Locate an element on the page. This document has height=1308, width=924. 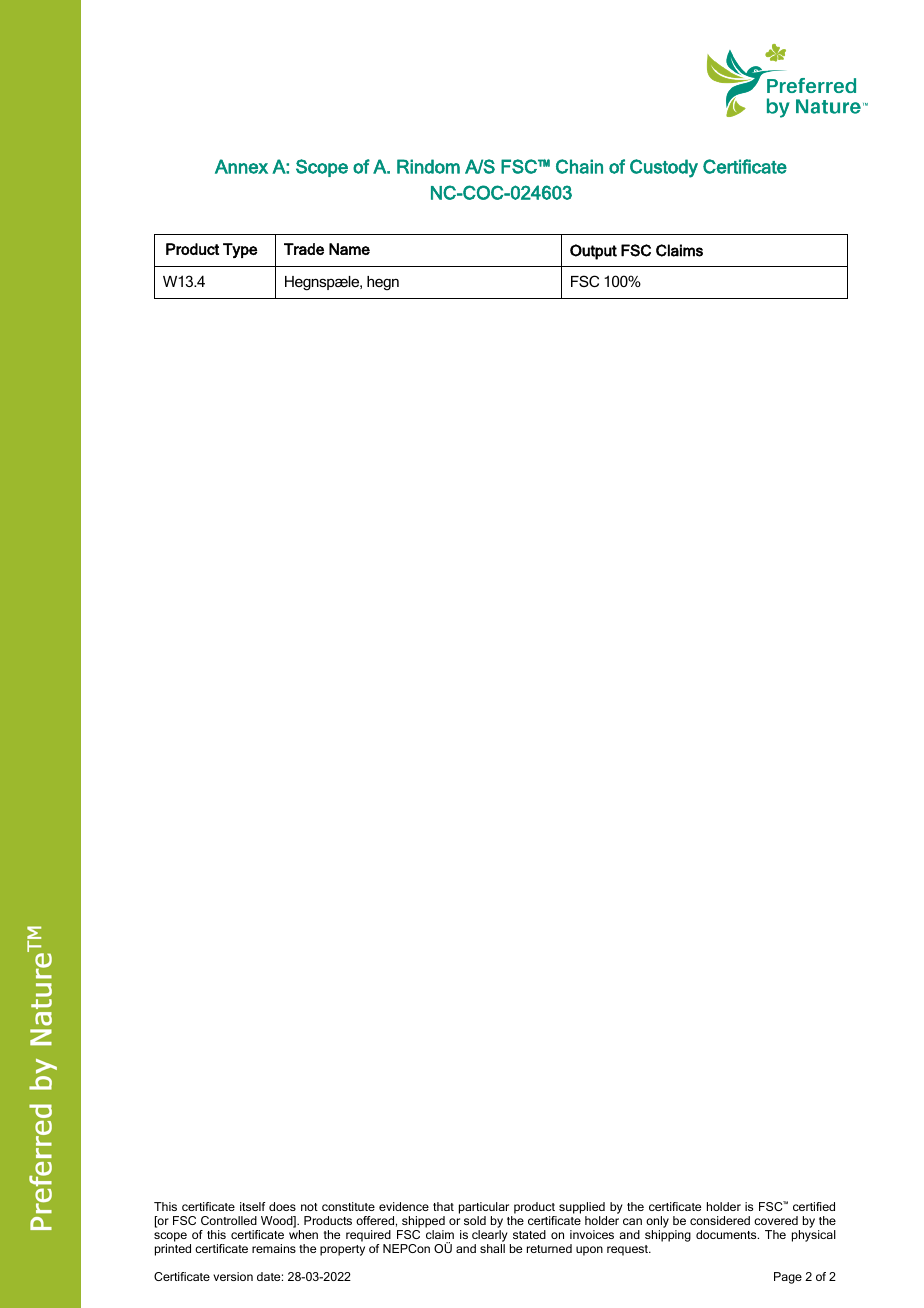
Custody is located at coordinates (664, 168).
